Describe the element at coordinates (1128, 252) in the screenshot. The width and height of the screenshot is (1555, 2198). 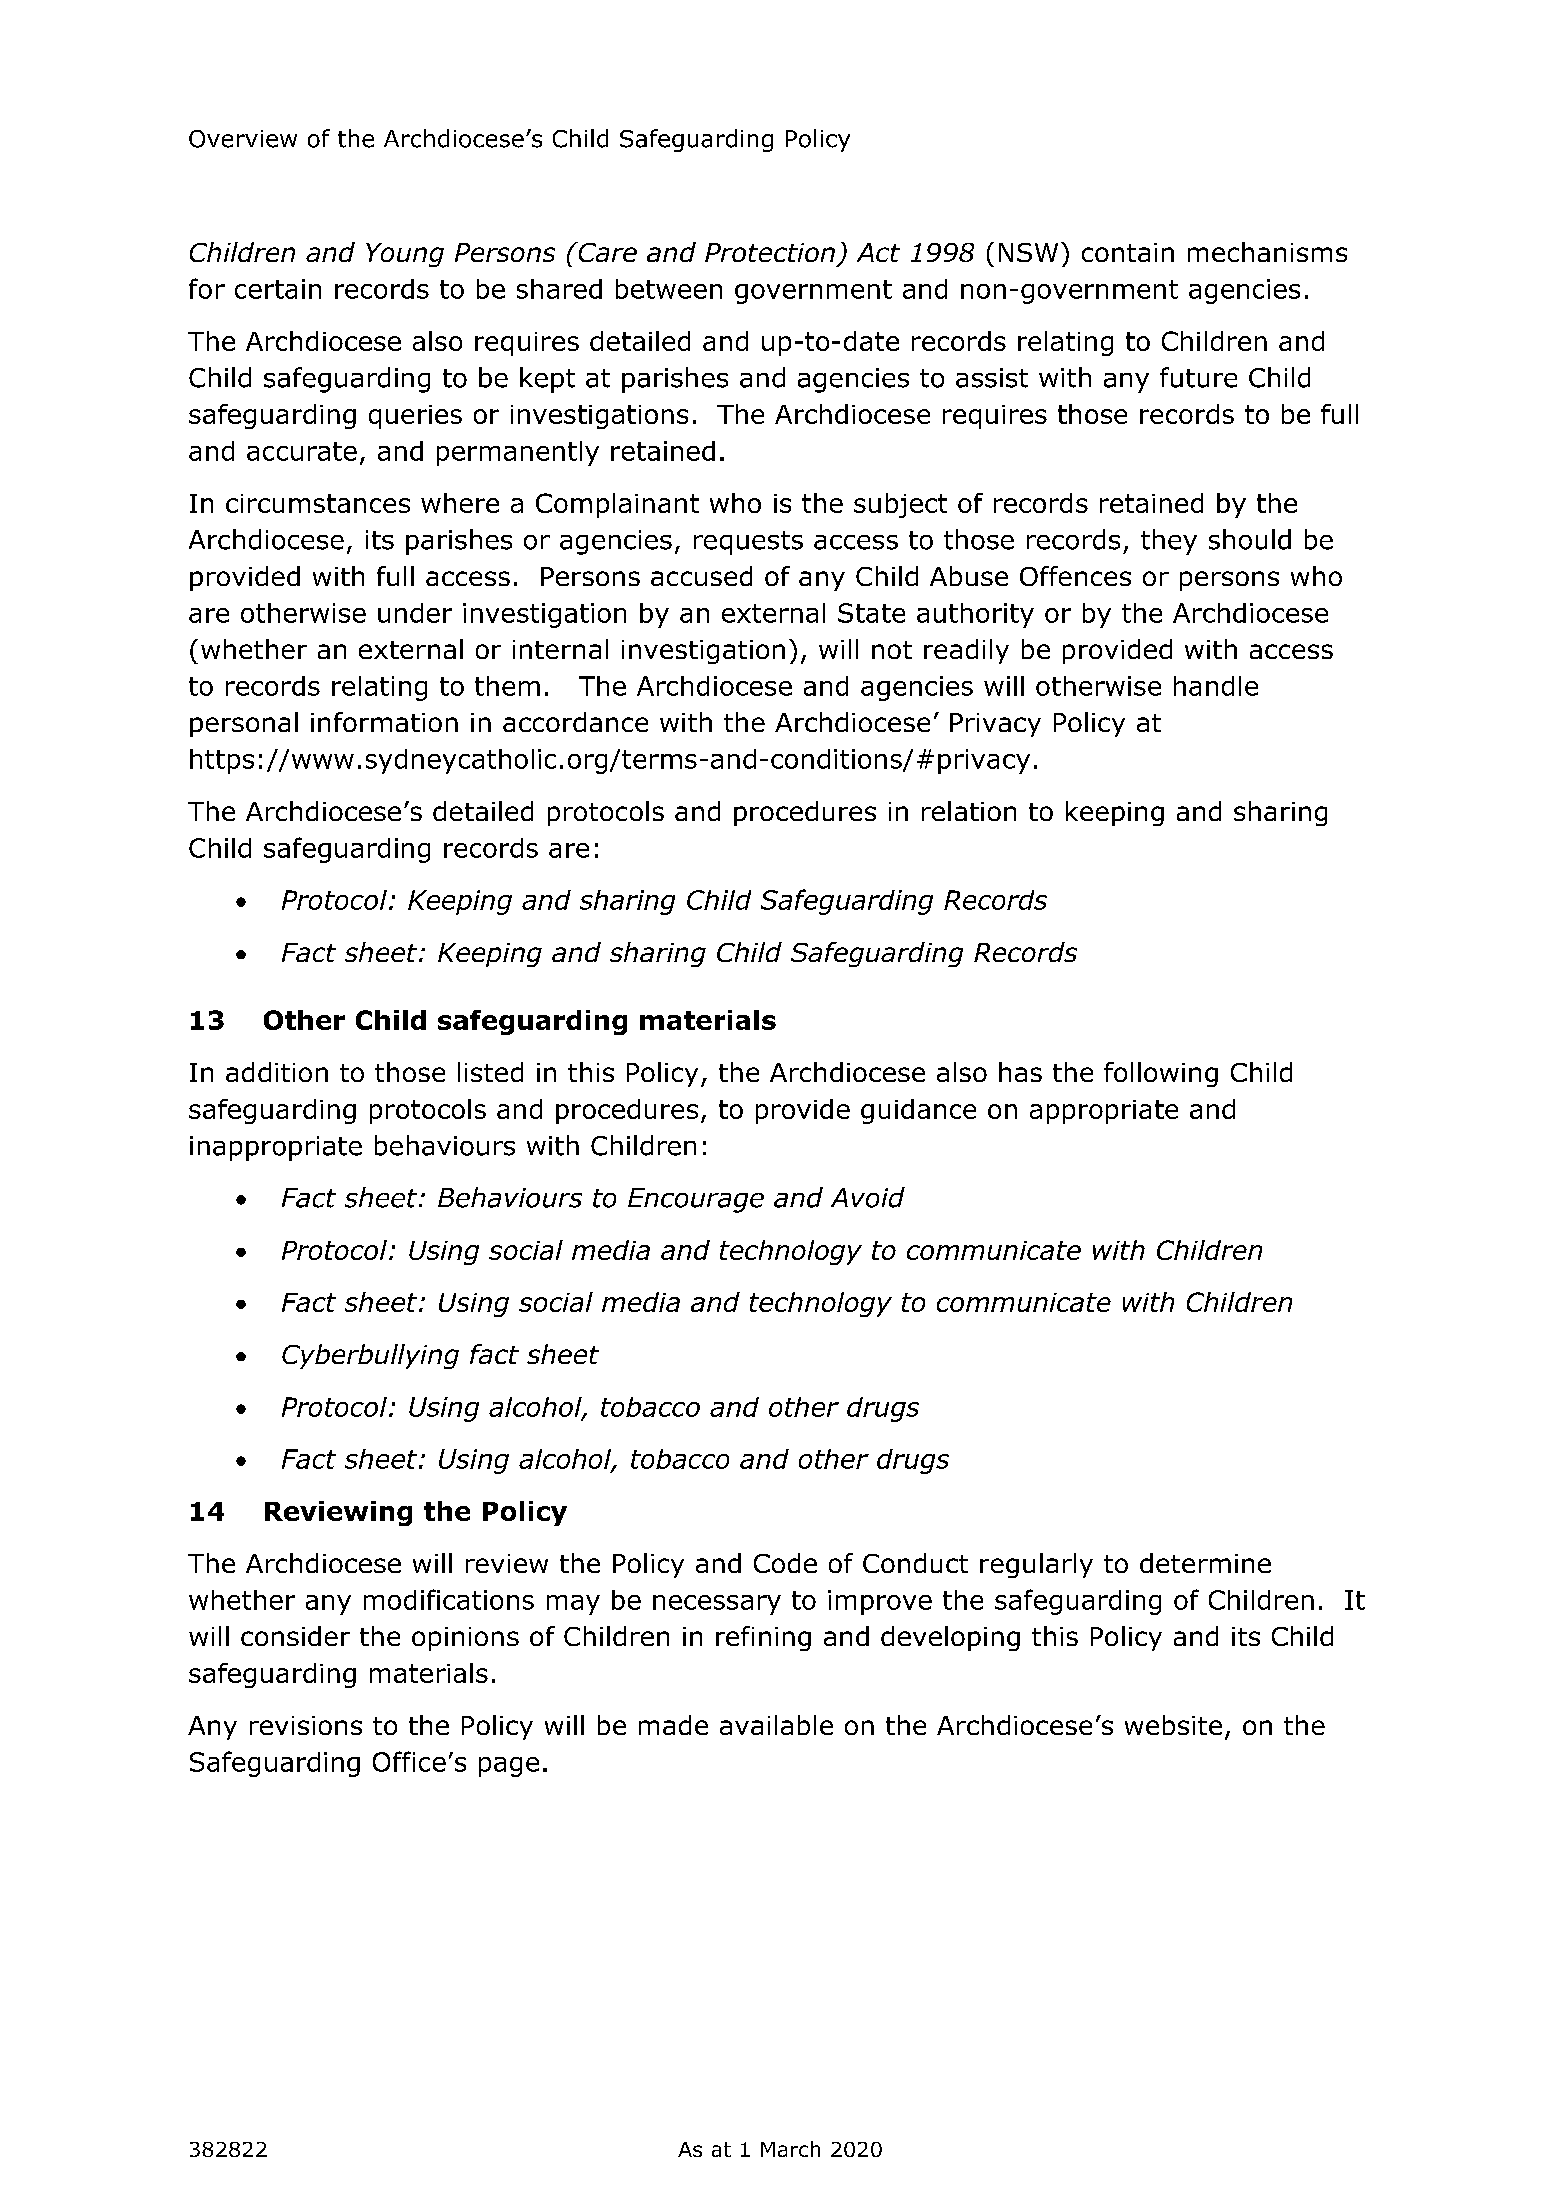
I see `contain` at that location.
